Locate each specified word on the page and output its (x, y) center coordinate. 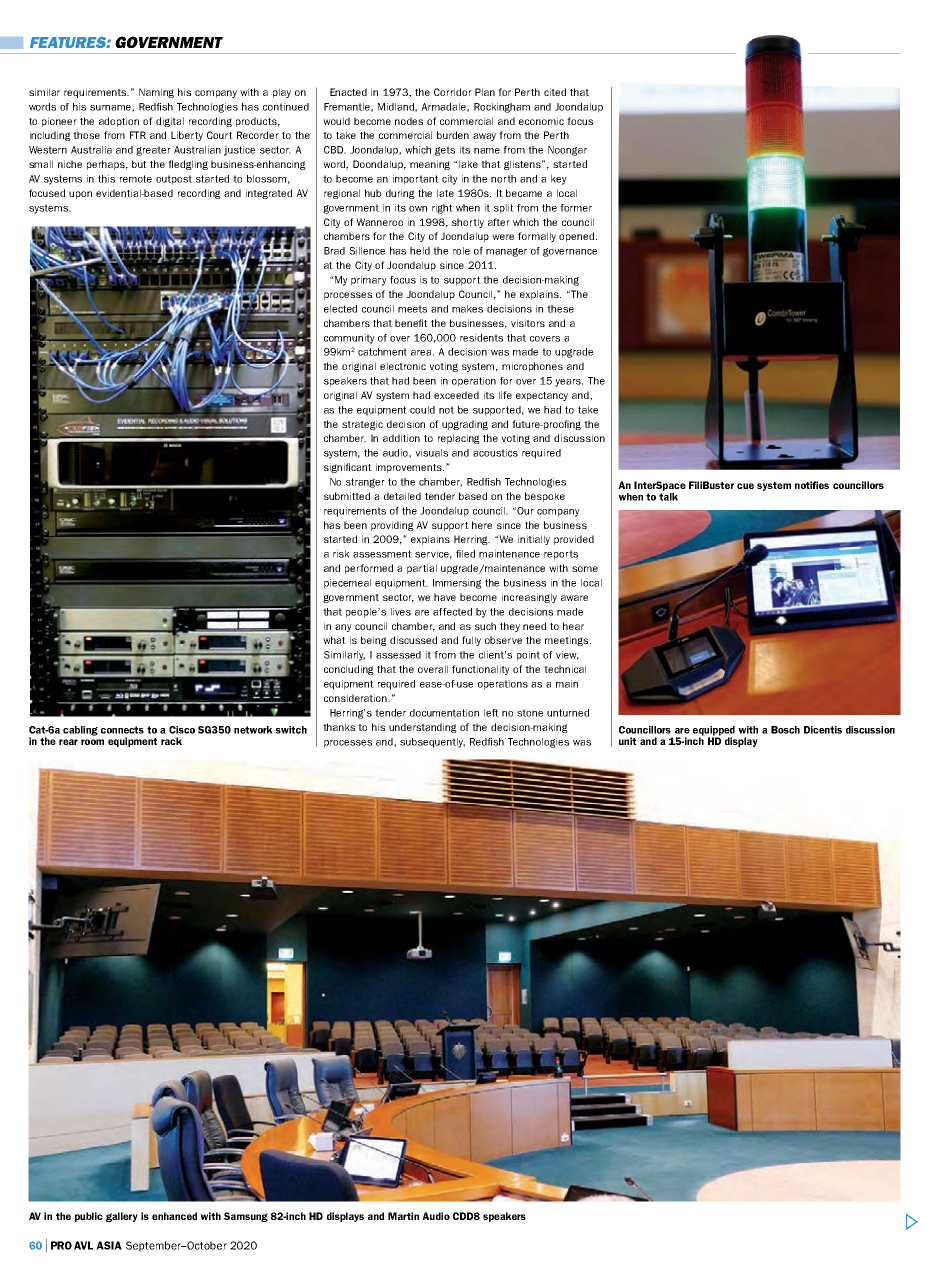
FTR (138, 135)
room (92, 742)
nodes (409, 121)
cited (555, 92)
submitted (347, 496)
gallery (122, 1217)
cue (745, 486)
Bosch (785, 730)
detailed (402, 496)
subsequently (432, 743)
